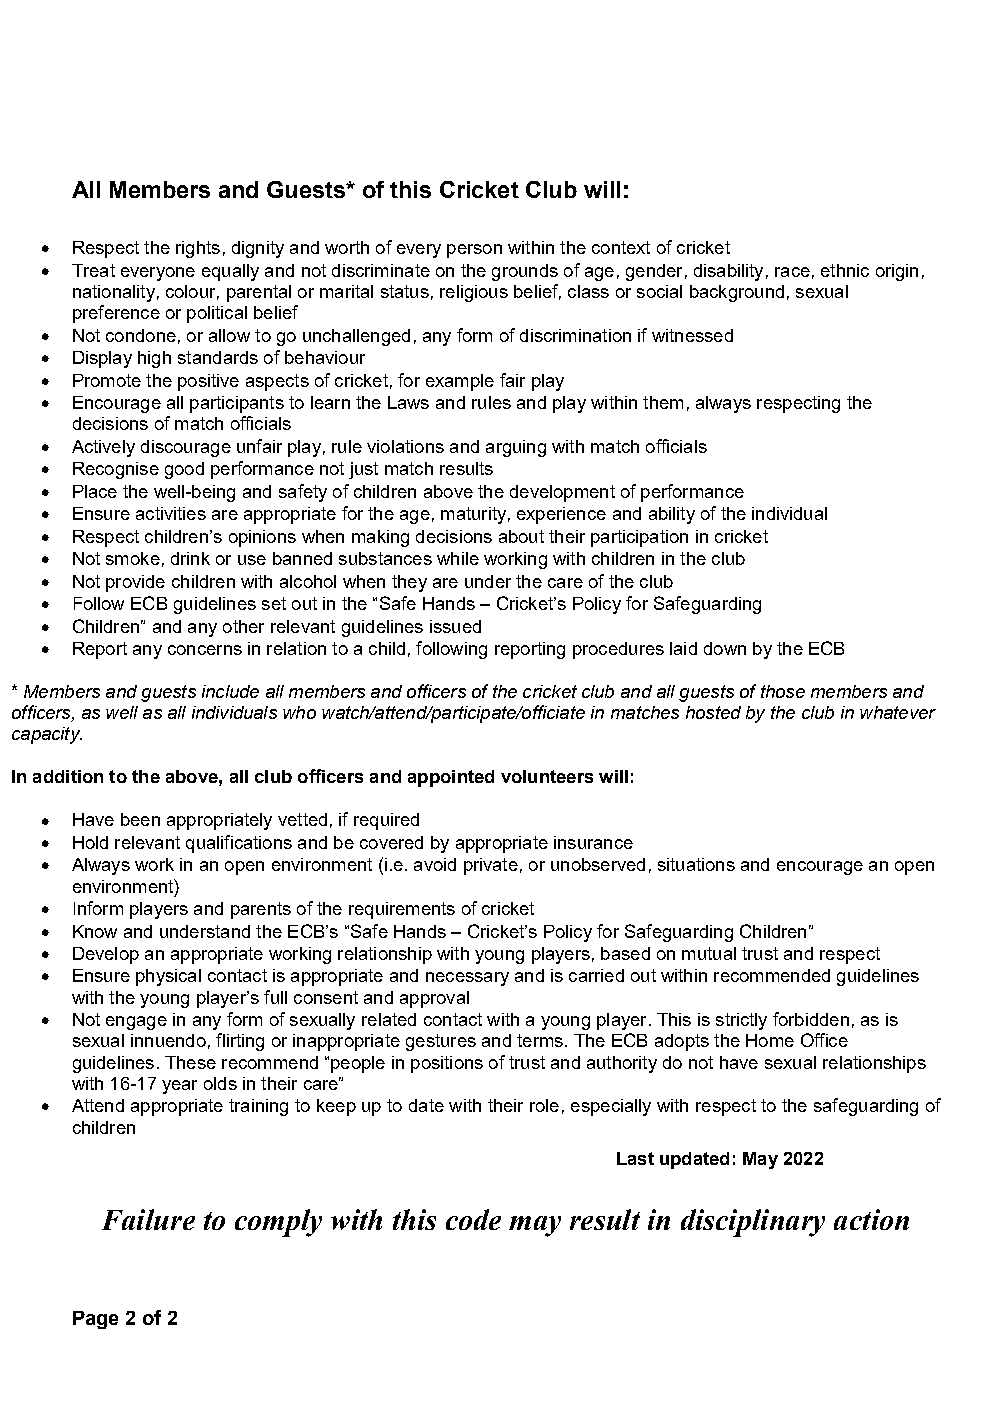 Image resolution: width=1000 pixels, height=1414 pixels. Describe the element at coordinates (709, 953) in the document. I see `mutual` at that location.
